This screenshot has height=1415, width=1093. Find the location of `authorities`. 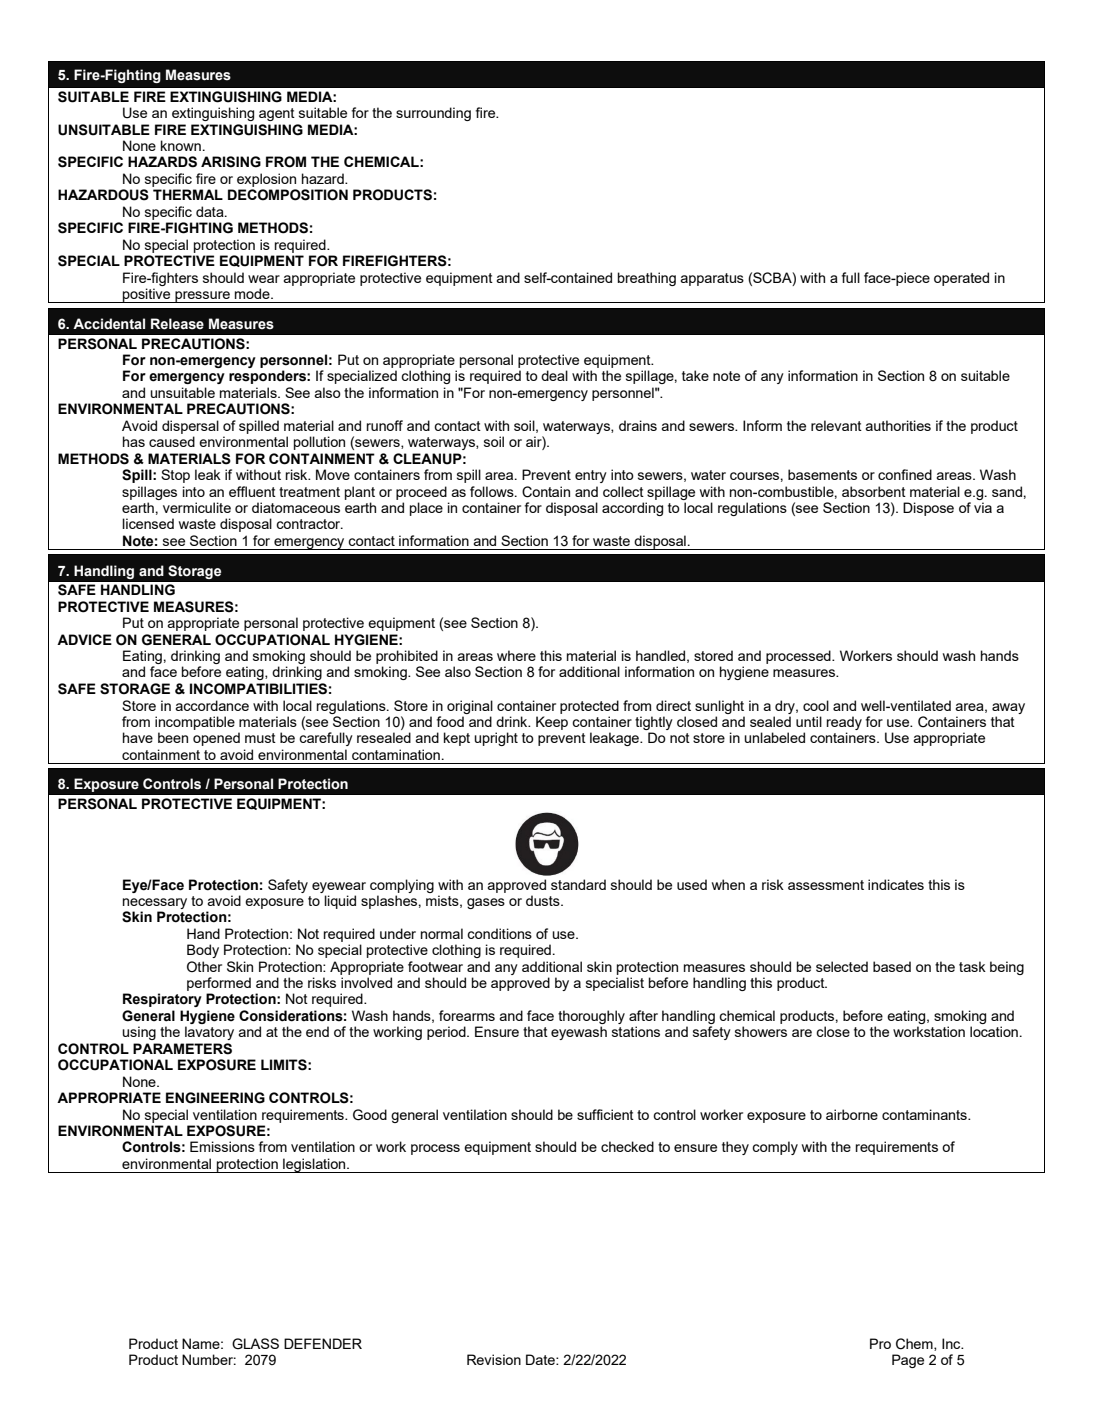

authorities is located at coordinates (898, 425).
